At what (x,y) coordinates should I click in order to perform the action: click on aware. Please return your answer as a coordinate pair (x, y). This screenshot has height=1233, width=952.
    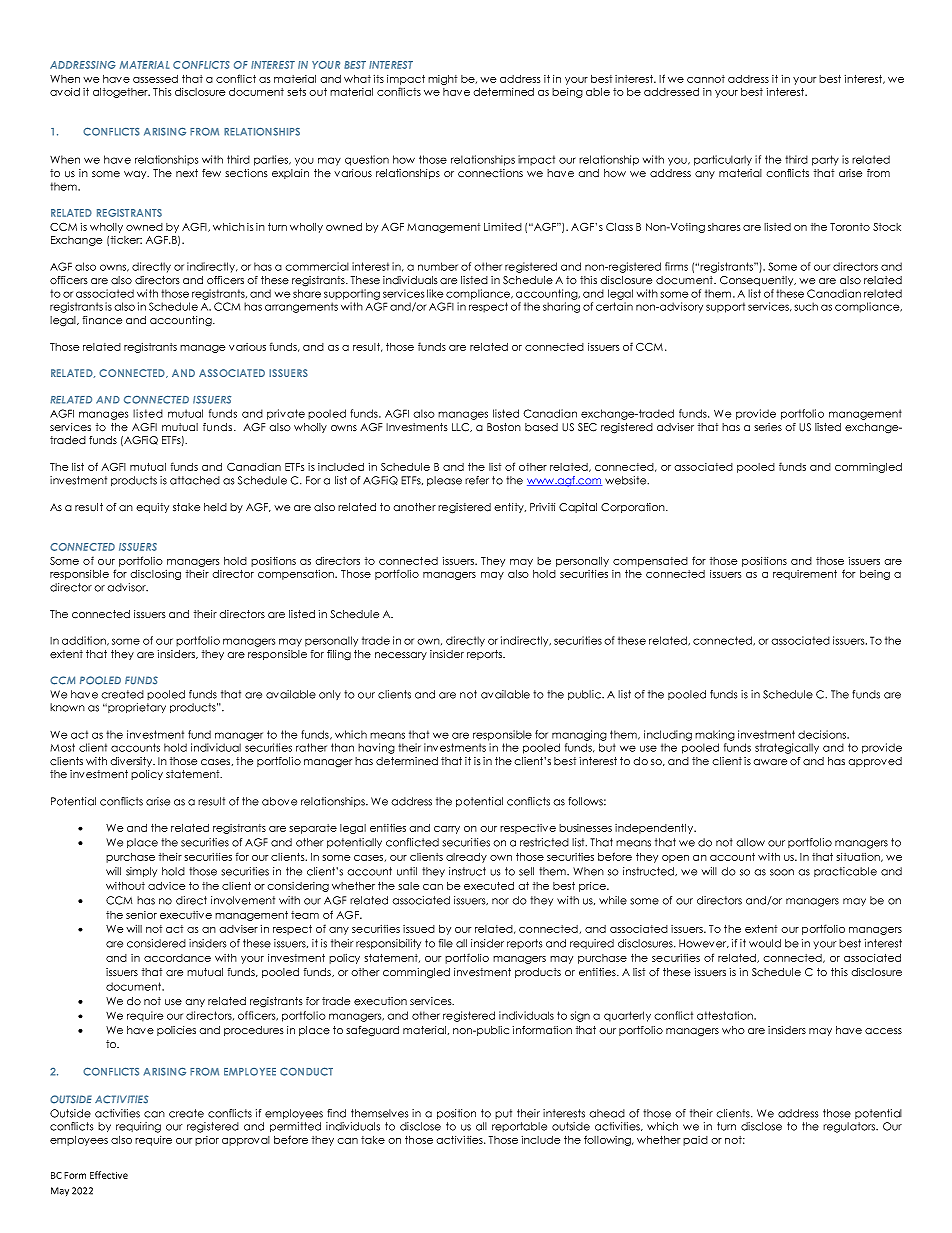
    Looking at the image, I should click on (770, 762).
